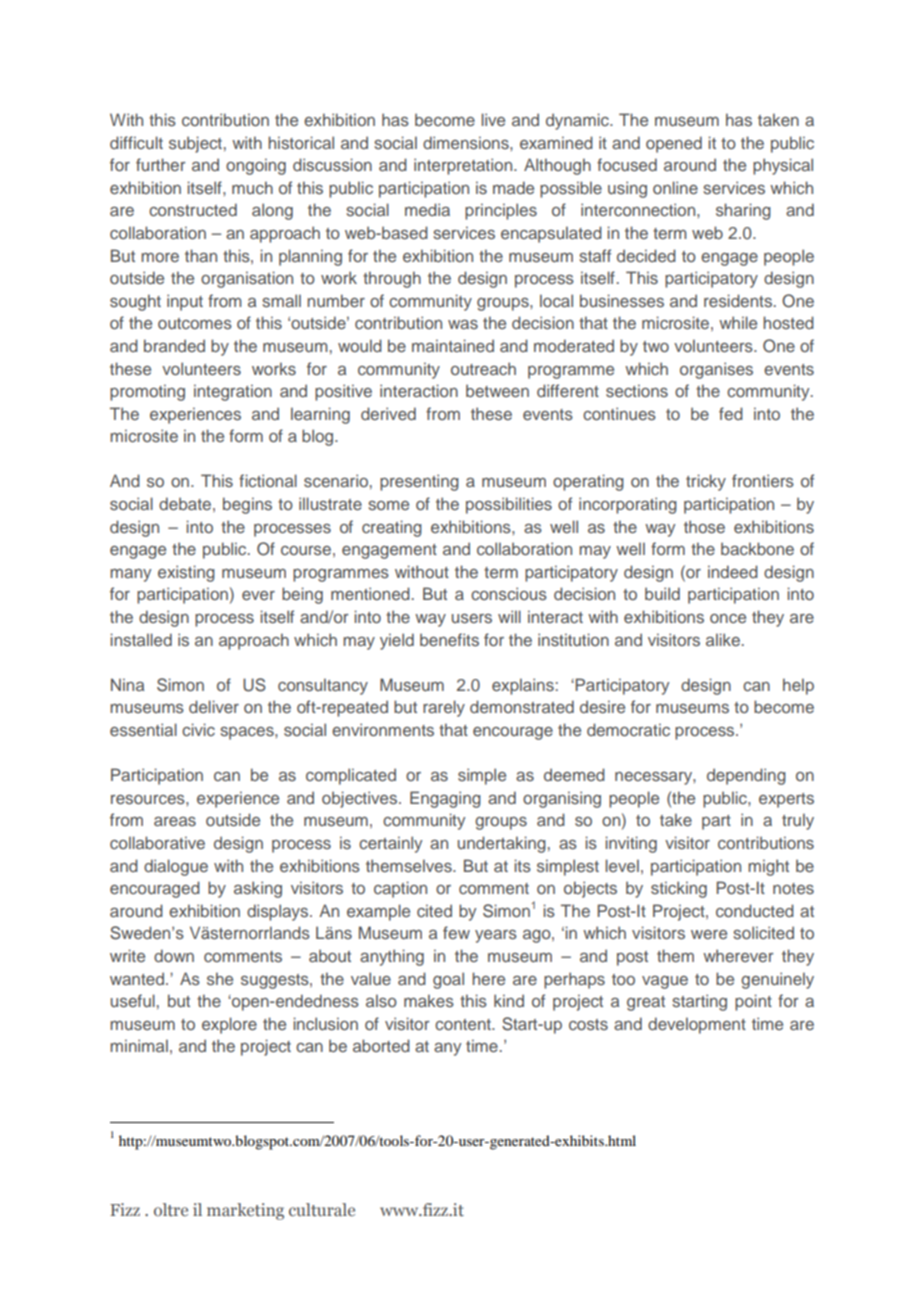 Image resolution: width=924 pixels, height=1308 pixels. What do you see at coordinates (768, 867) in the screenshot?
I see `might` at bounding box center [768, 867].
